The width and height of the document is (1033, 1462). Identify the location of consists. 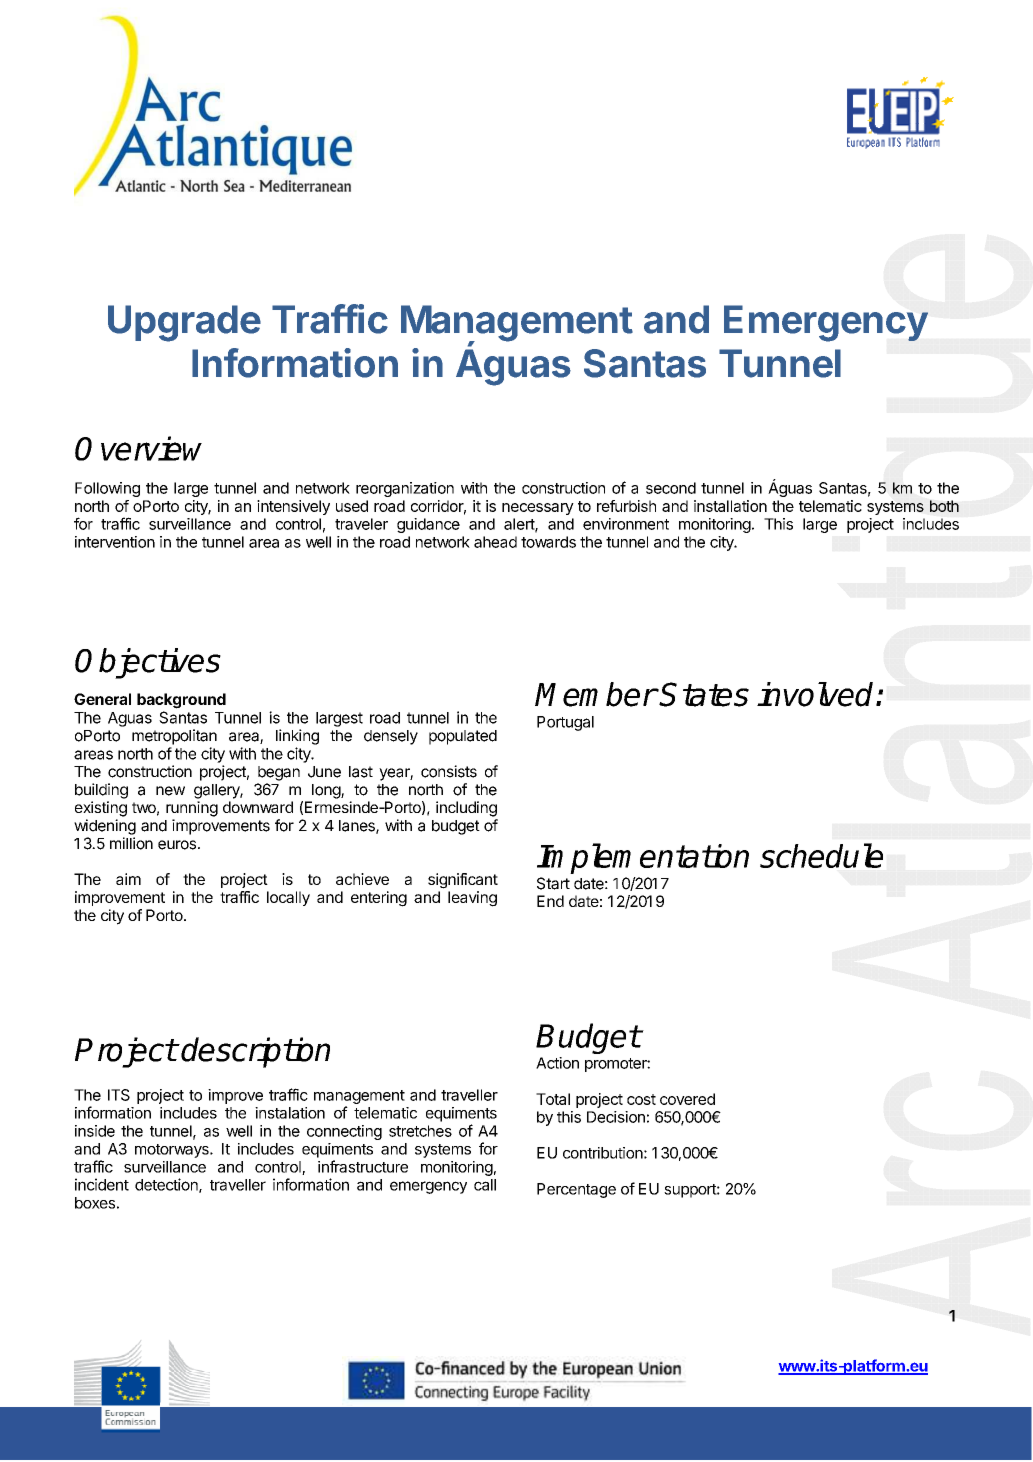
(449, 771).
